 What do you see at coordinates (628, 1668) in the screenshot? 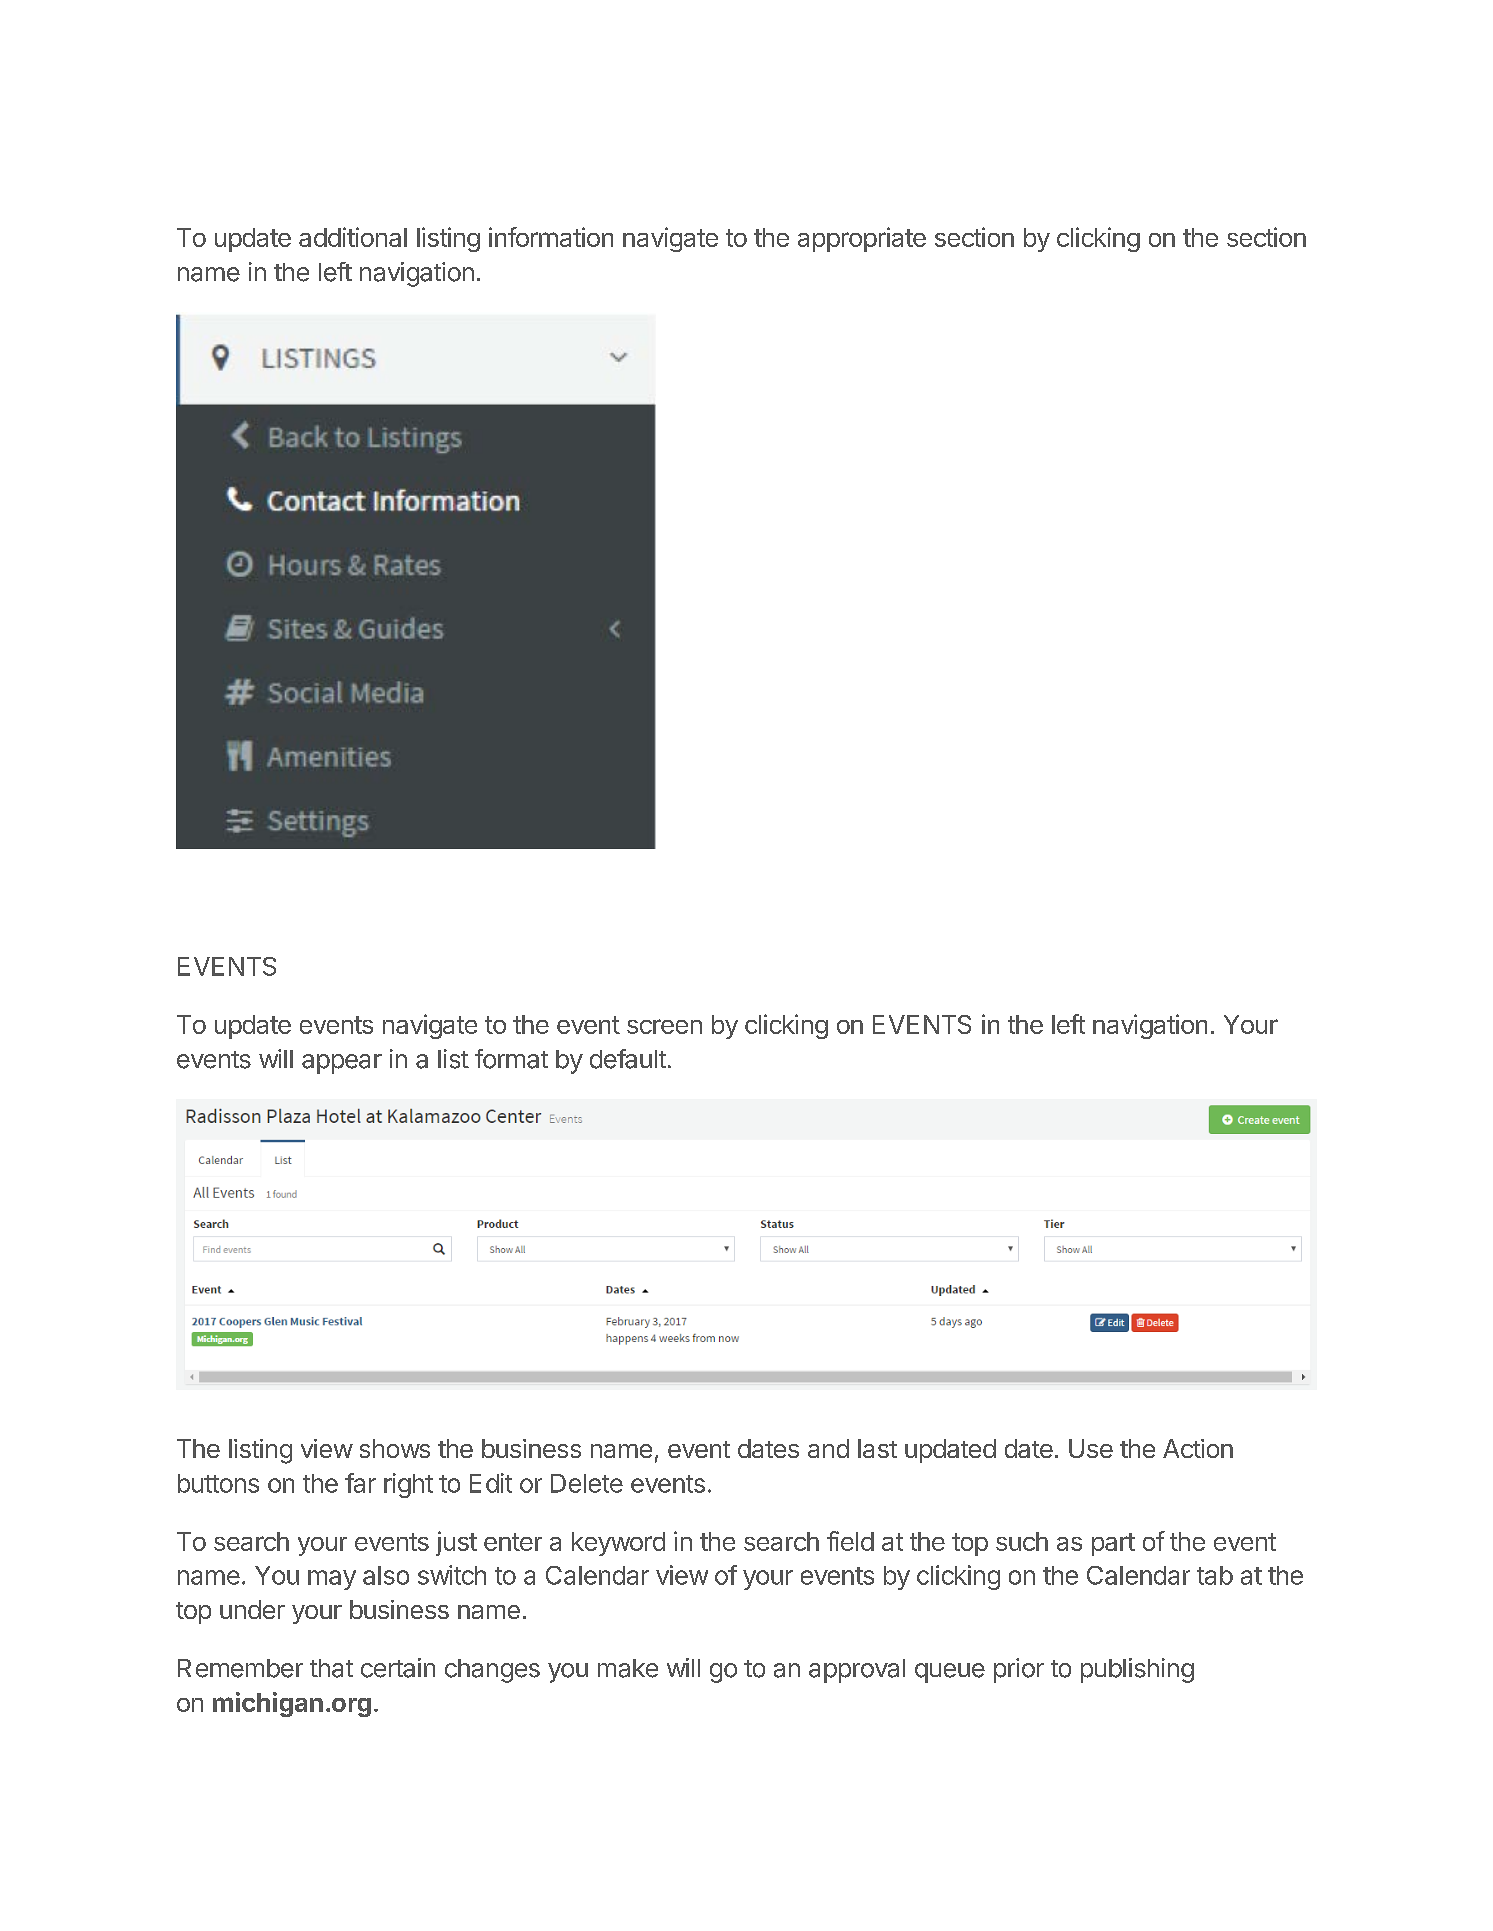
I see `make` at bounding box center [628, 1668].
